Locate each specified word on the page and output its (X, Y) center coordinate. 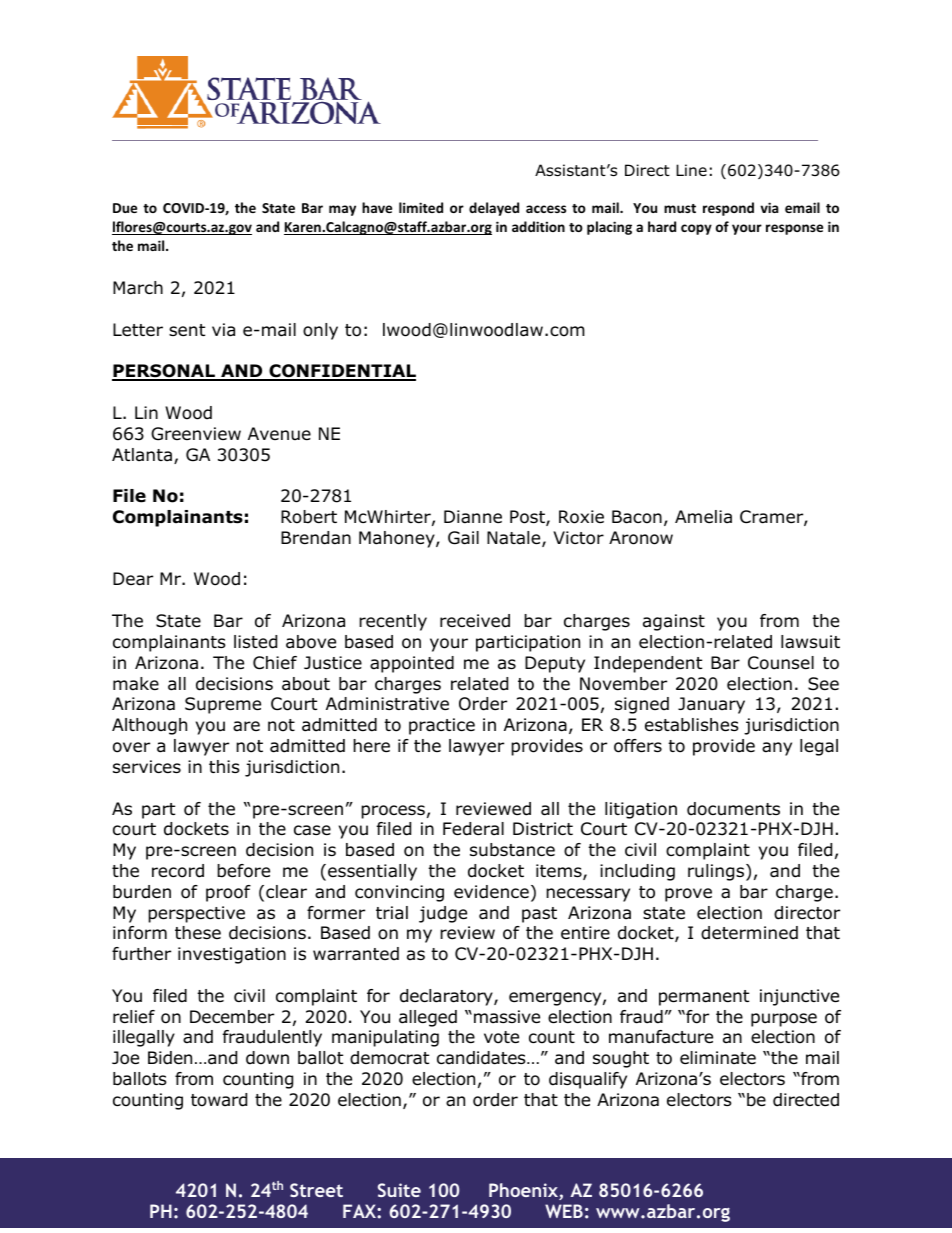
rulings (717, 872)
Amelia (703, 516)
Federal (473, 829)
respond (728, 209)
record (178, 871)
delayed (494, 209)
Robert (309, 517)
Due (125, 208)
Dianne (473, 517)
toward (219, 1100)
